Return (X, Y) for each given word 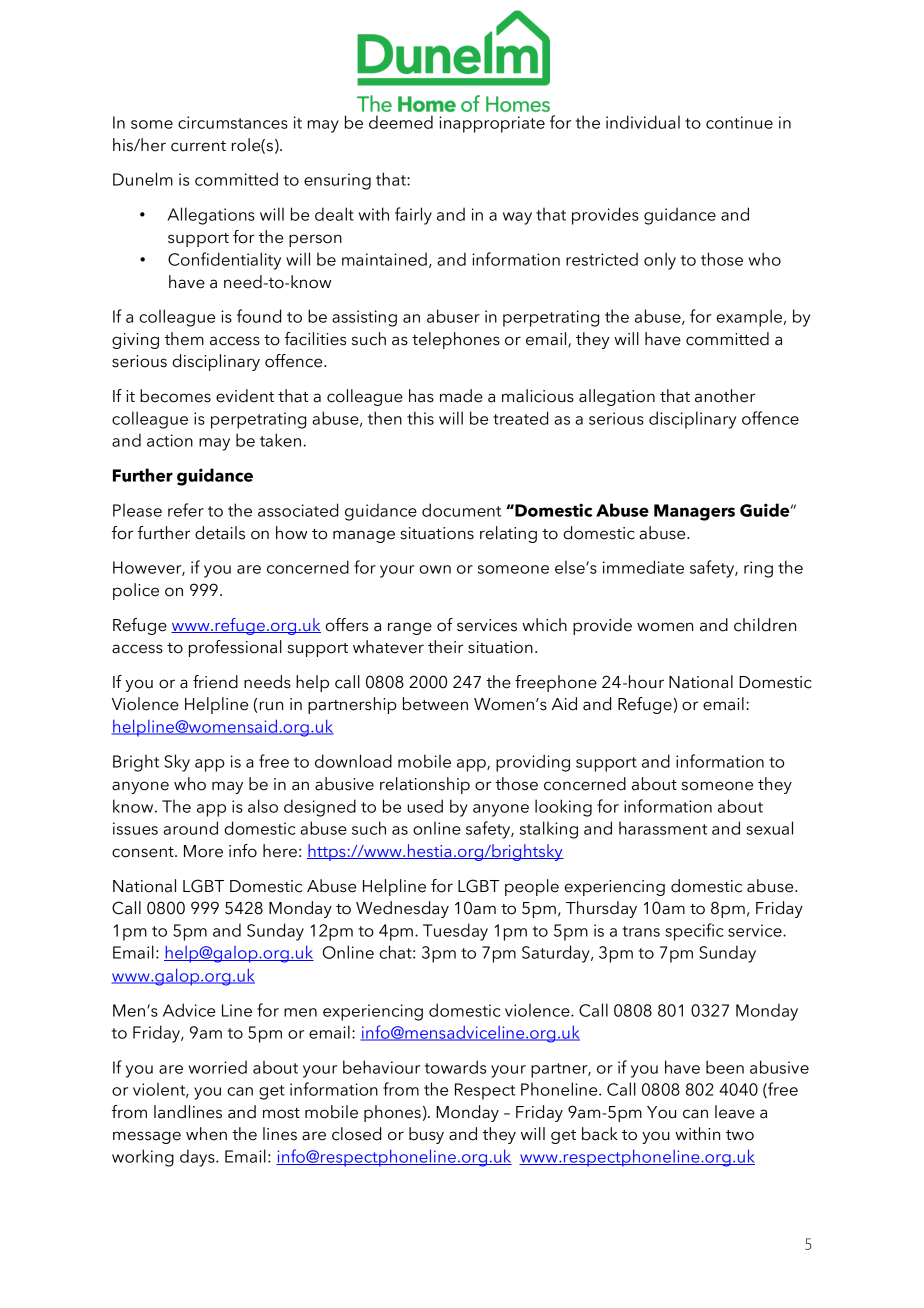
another (725, 396)
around (190, 828)
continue (739, 122)
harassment (663, 828)
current (198, 146)
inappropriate (492, 124)
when (206, 1134)
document (461, 510)
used (425, 806)
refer (186, 510)
